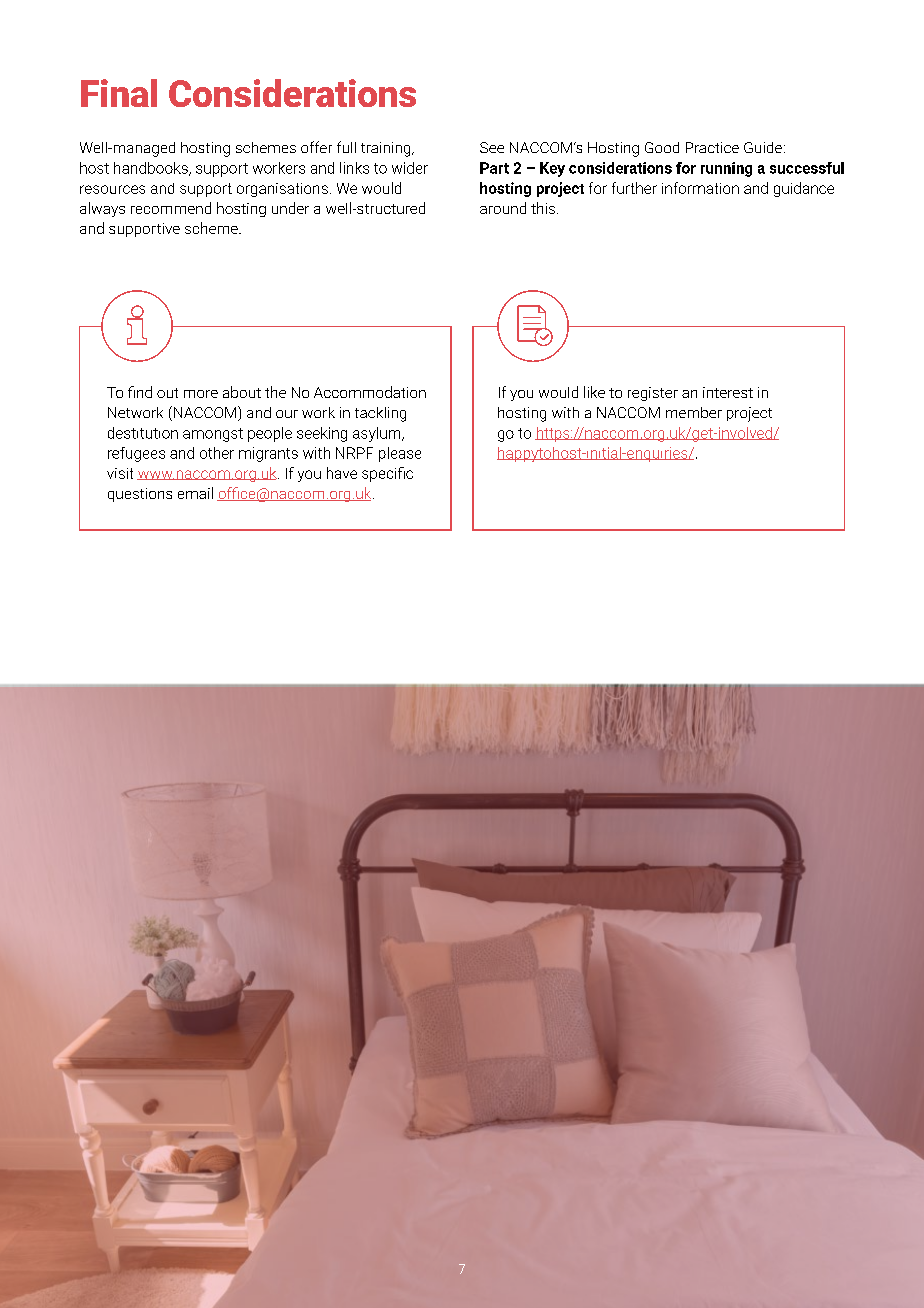 The width and height of the screenshot is (924, 1308). What do you see at coordinates (171, 208) in the screenshot?
I see `recommend` at bounding box center [171, 208].
